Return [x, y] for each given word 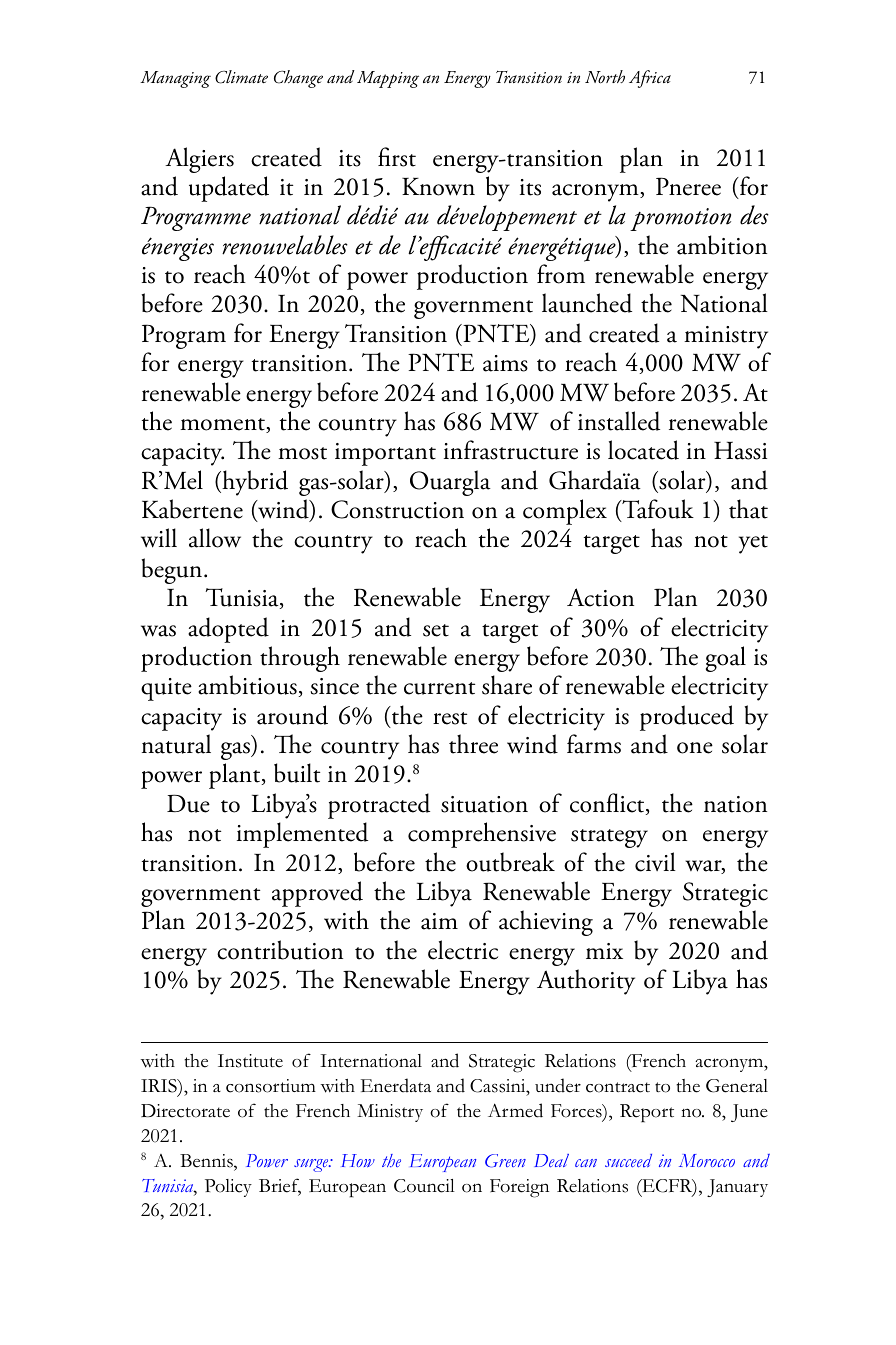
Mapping [388, 79]
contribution [280, 950]
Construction [397, 509]
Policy [228, 1188]
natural [176, 744]
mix [604, 951]
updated [229, 189]
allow [215, 538]
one [695, 748]
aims [505, 363]
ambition [722, 245]
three [473, 744]
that [748, 509]
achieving [546, 923]
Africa [650, 79]
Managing [175, 79]
